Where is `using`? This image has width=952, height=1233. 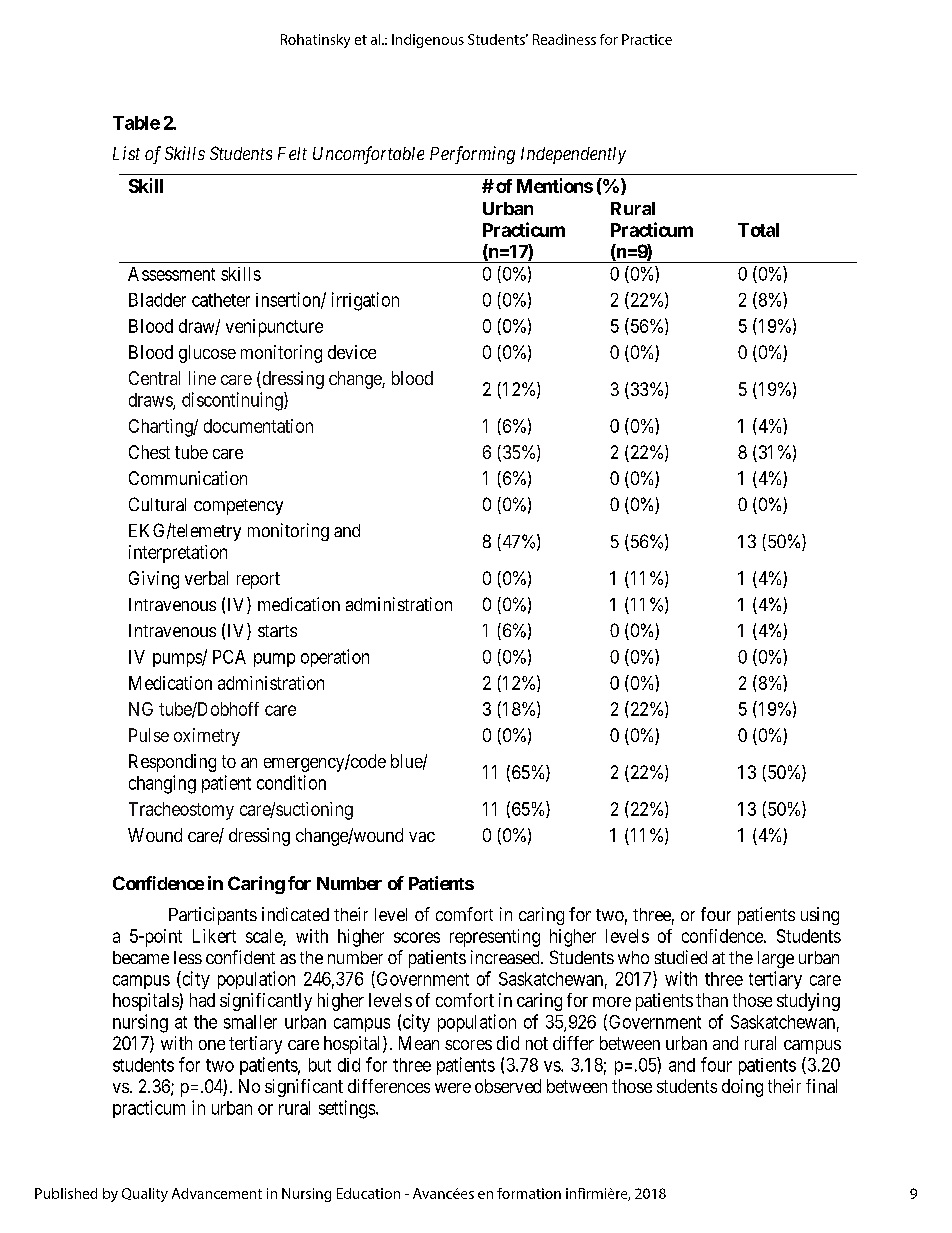 using is located at coordinates (820, 916).
